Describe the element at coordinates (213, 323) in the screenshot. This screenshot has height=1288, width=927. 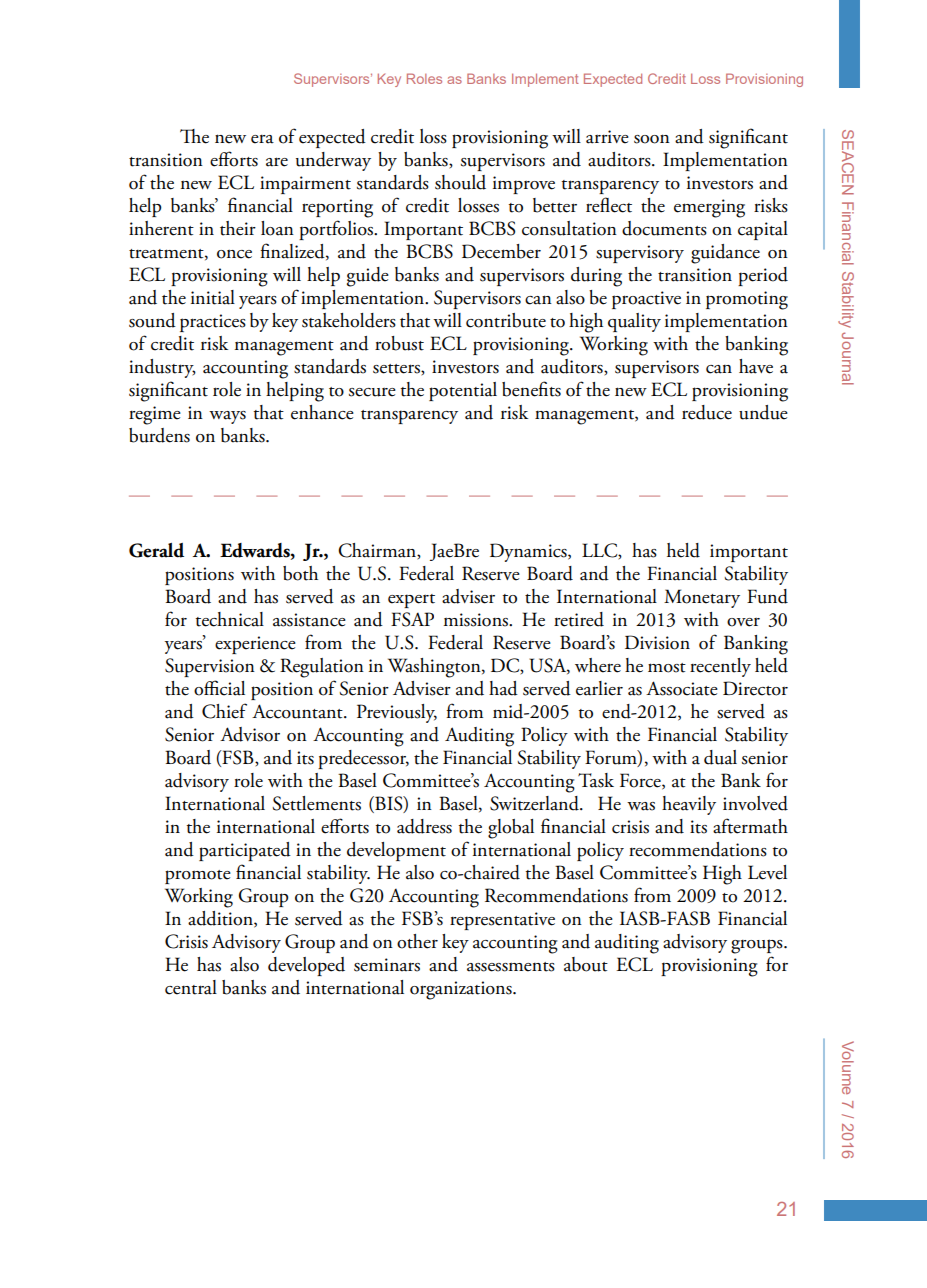
I see `practices` at that location.
